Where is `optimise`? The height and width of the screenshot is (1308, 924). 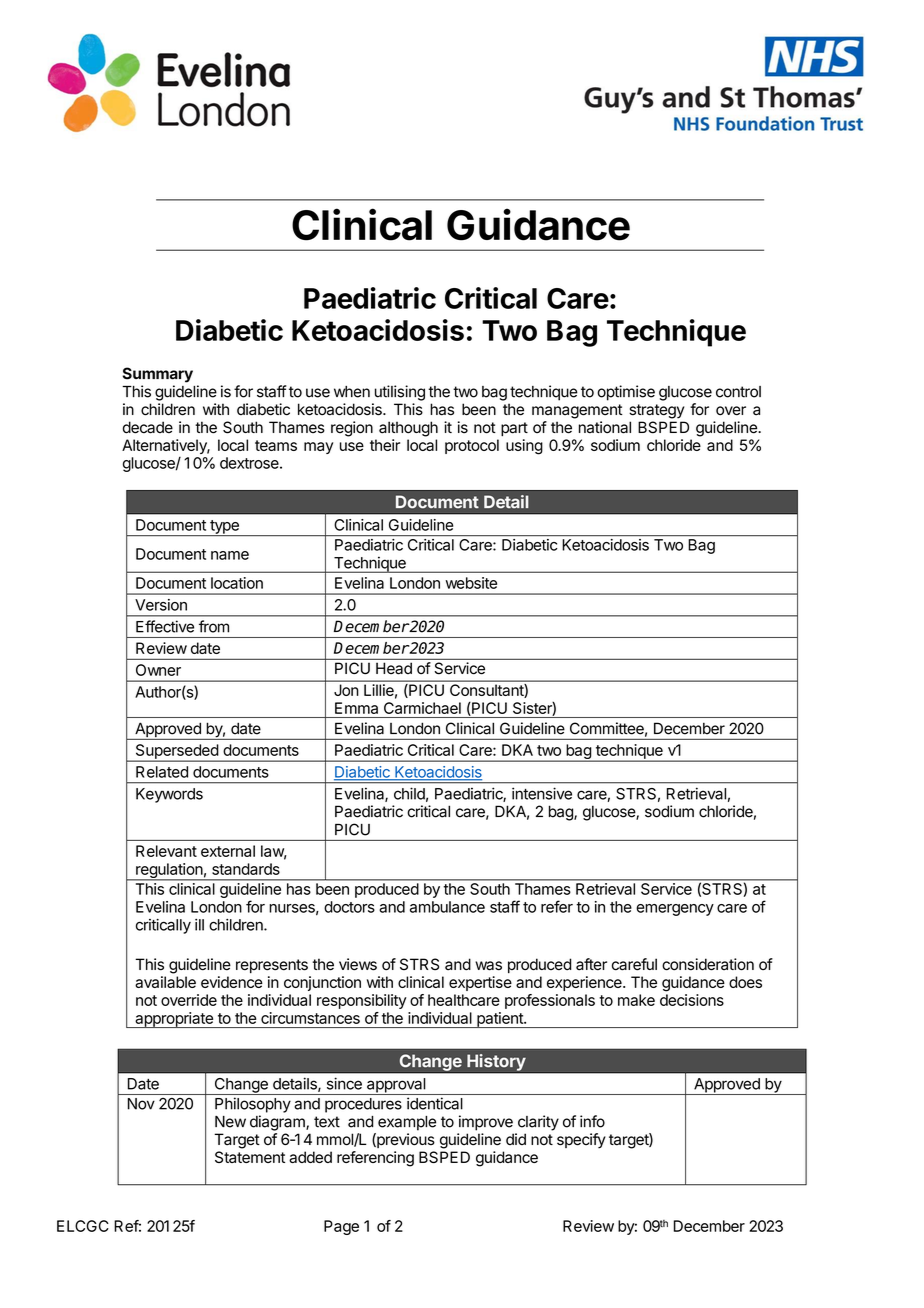 optimise is located at coordinates (626, 393).
